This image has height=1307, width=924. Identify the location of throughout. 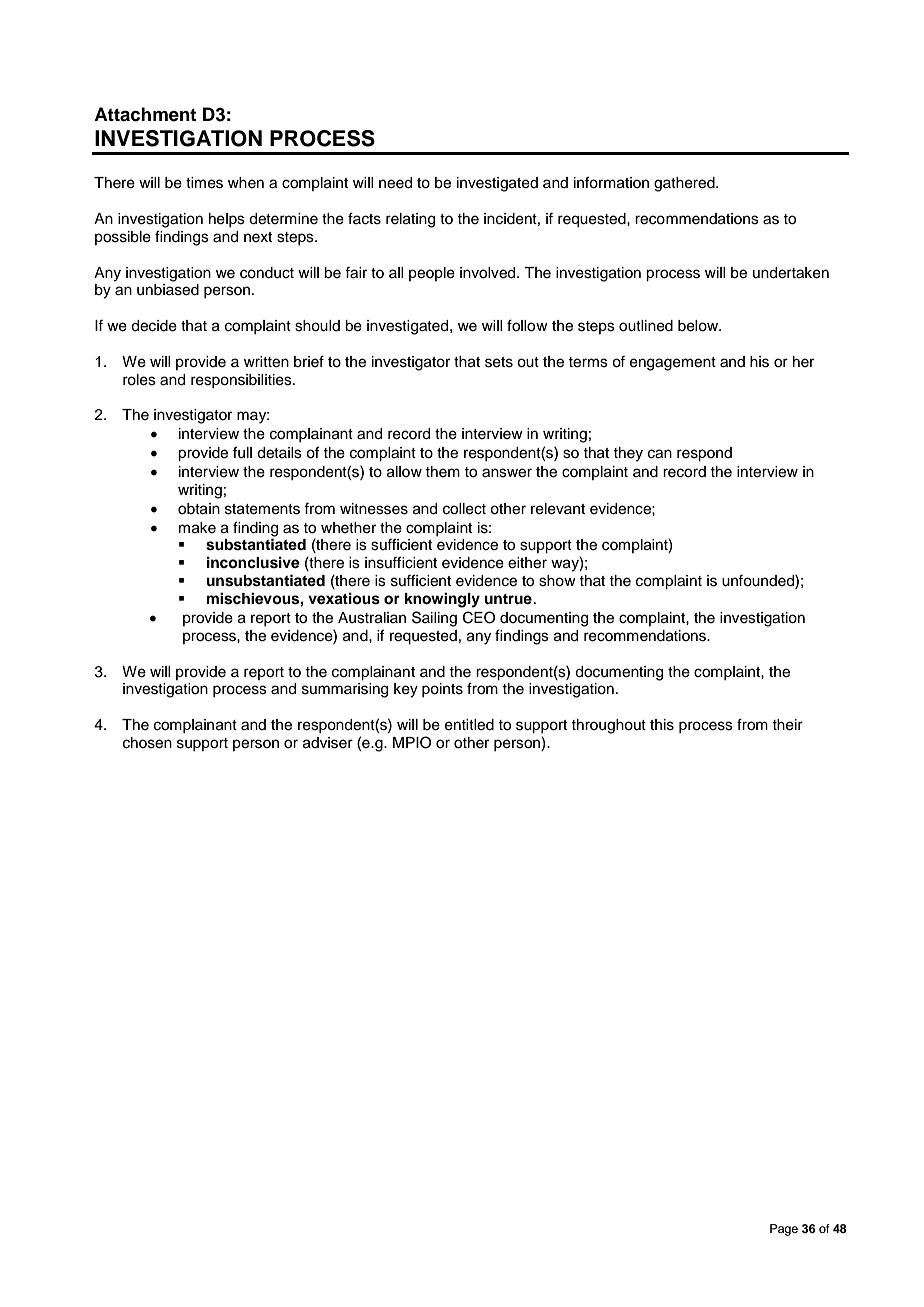
(608, 726).
